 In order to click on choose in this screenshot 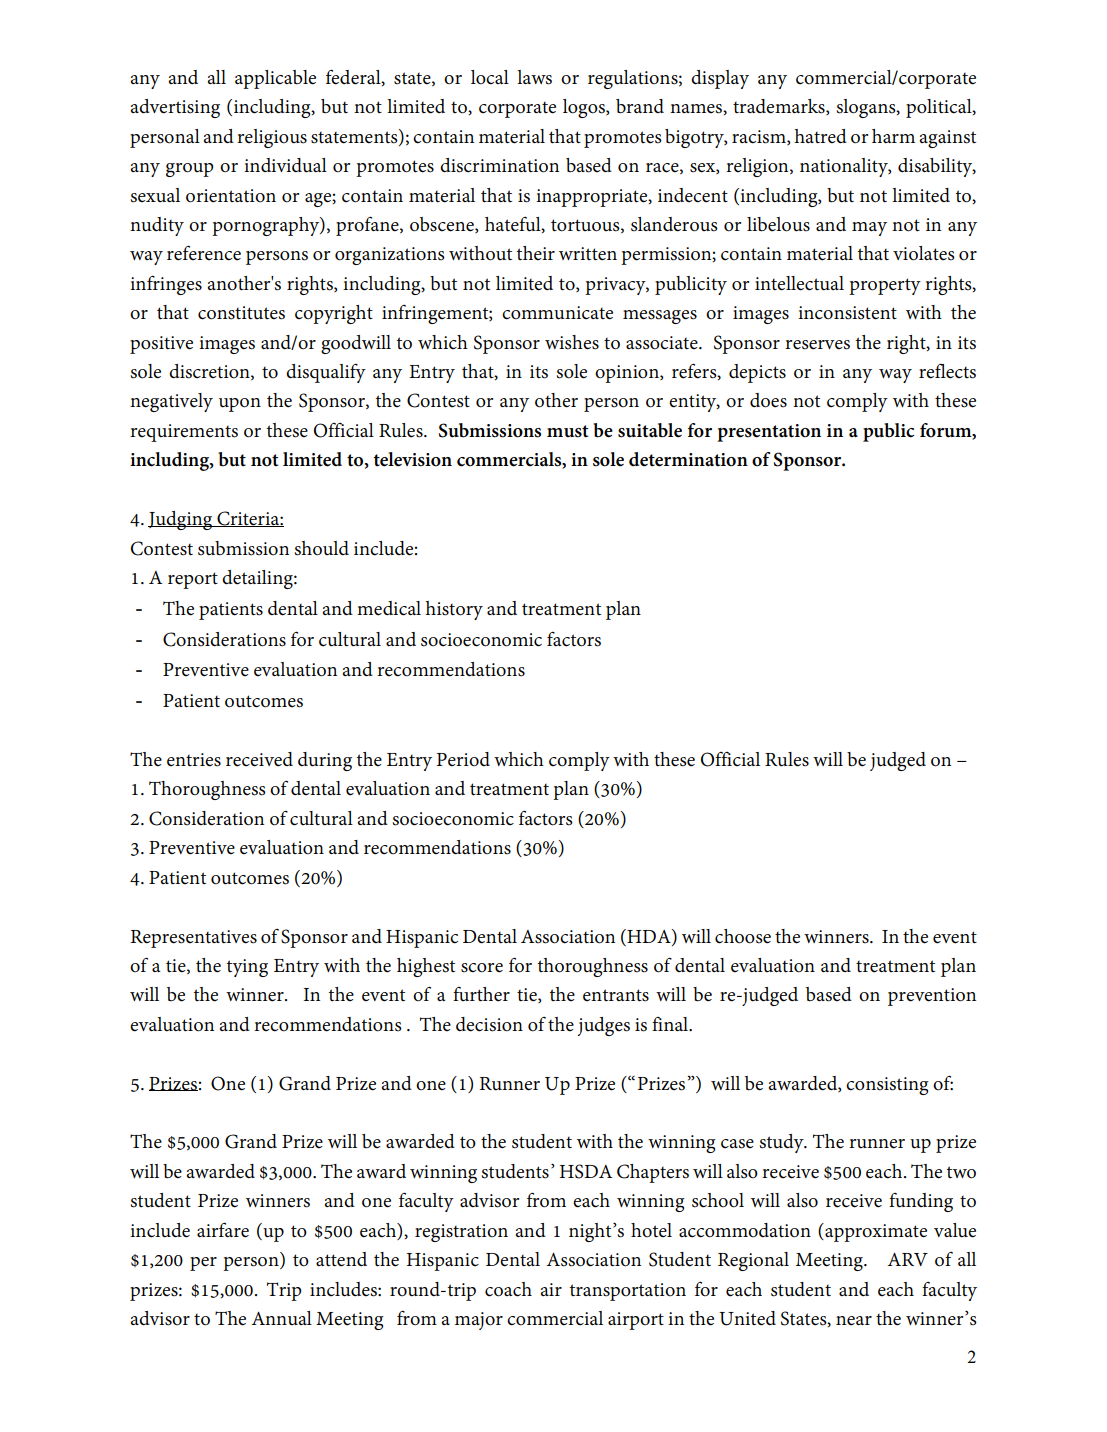, I will do `click(743, 936)`.
